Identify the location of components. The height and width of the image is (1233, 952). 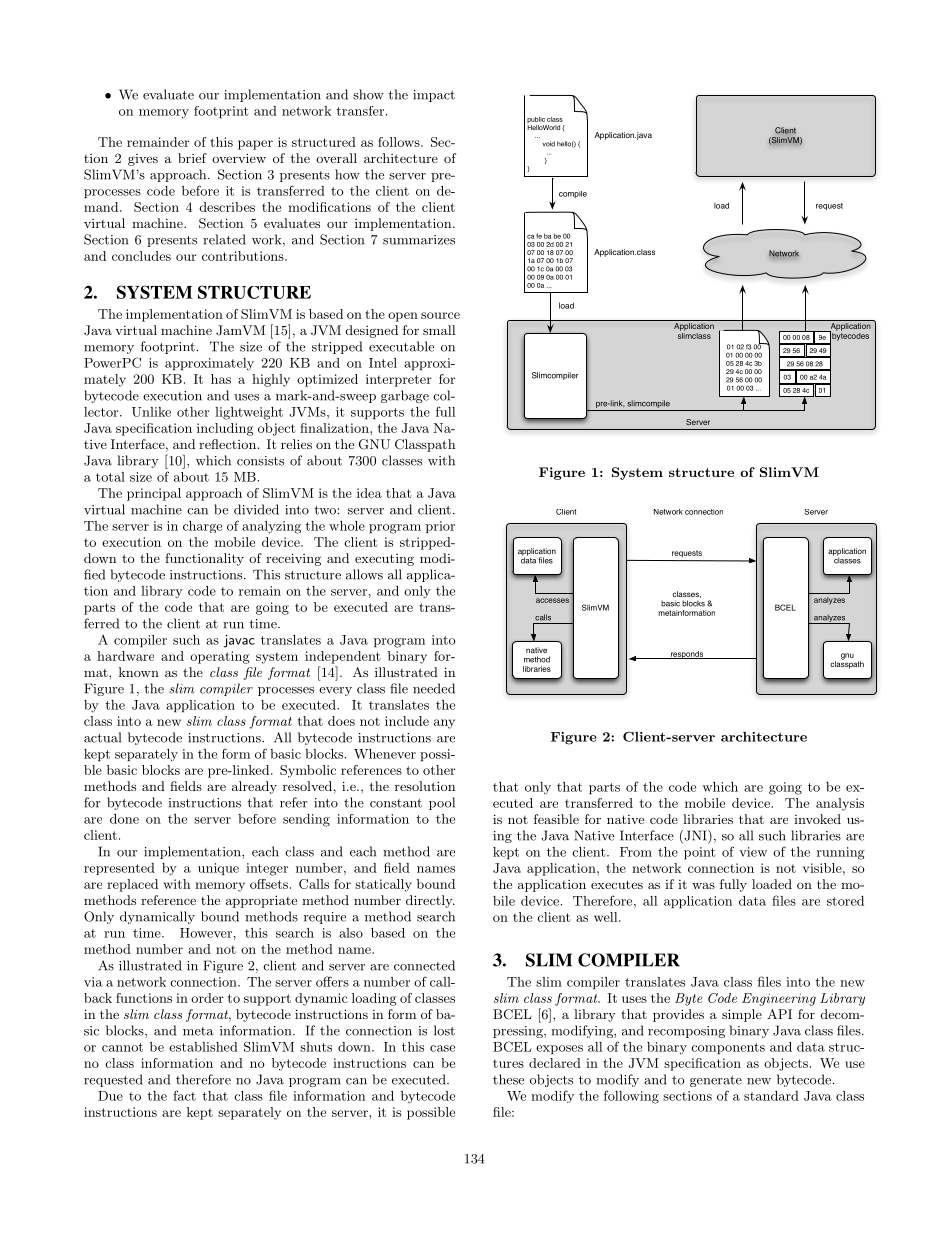
(728, 1048).
